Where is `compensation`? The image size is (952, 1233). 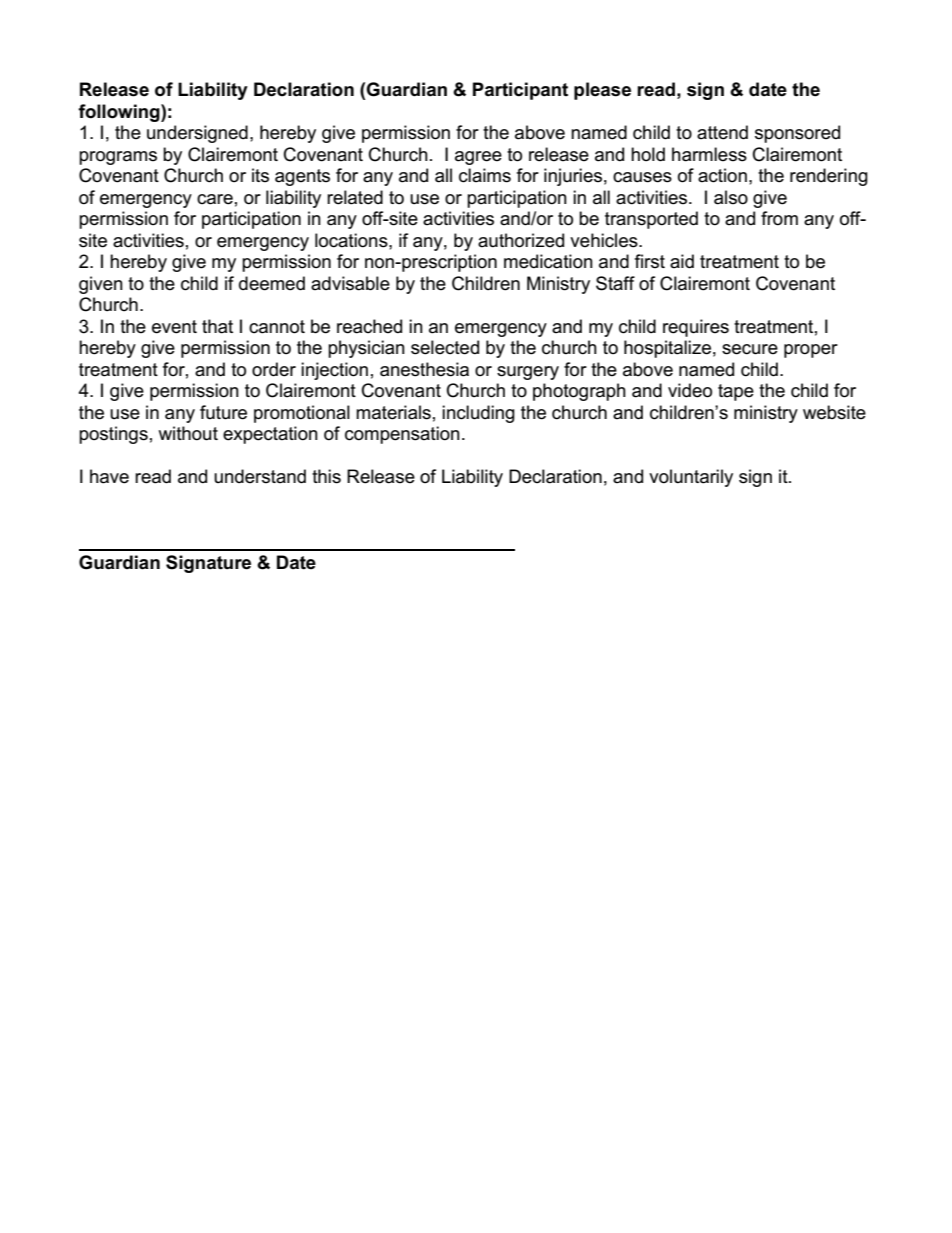
compensation is located at coordinates (402, 435).
